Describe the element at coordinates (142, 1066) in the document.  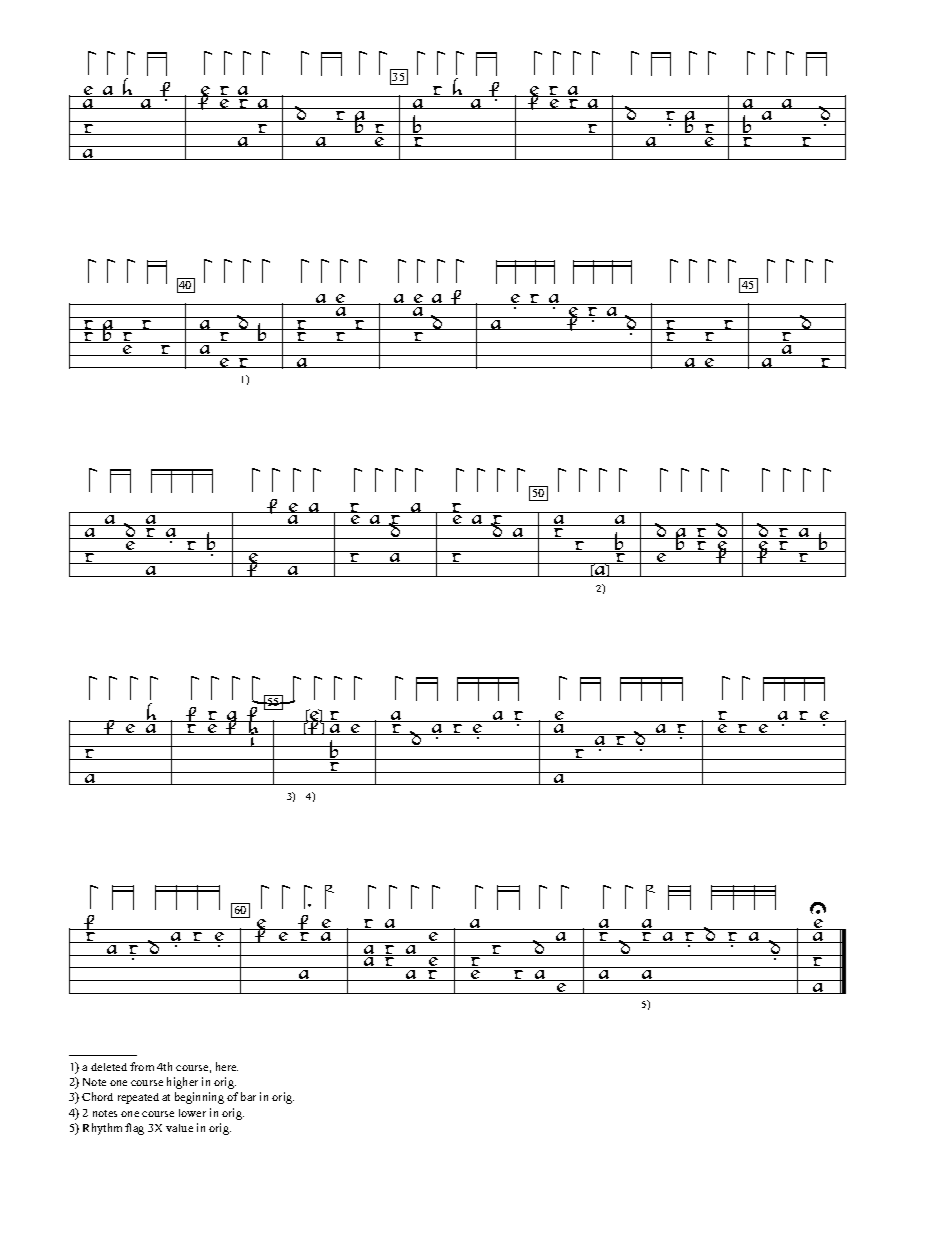
I see `from` at that location.
